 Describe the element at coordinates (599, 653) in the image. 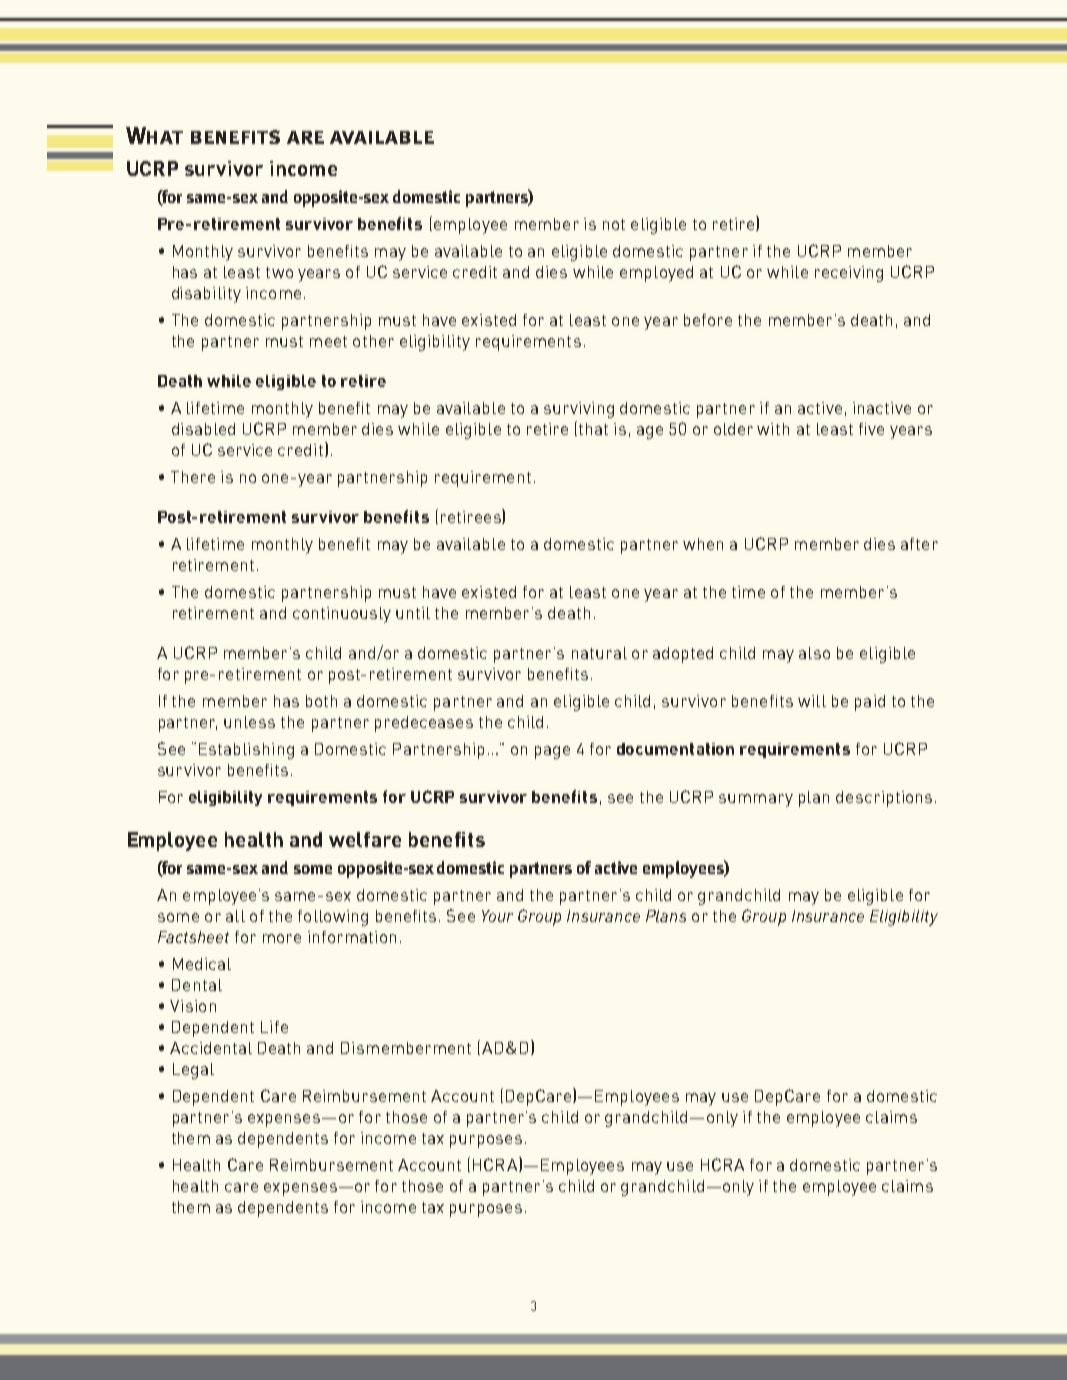

I see `natural` at that location.
